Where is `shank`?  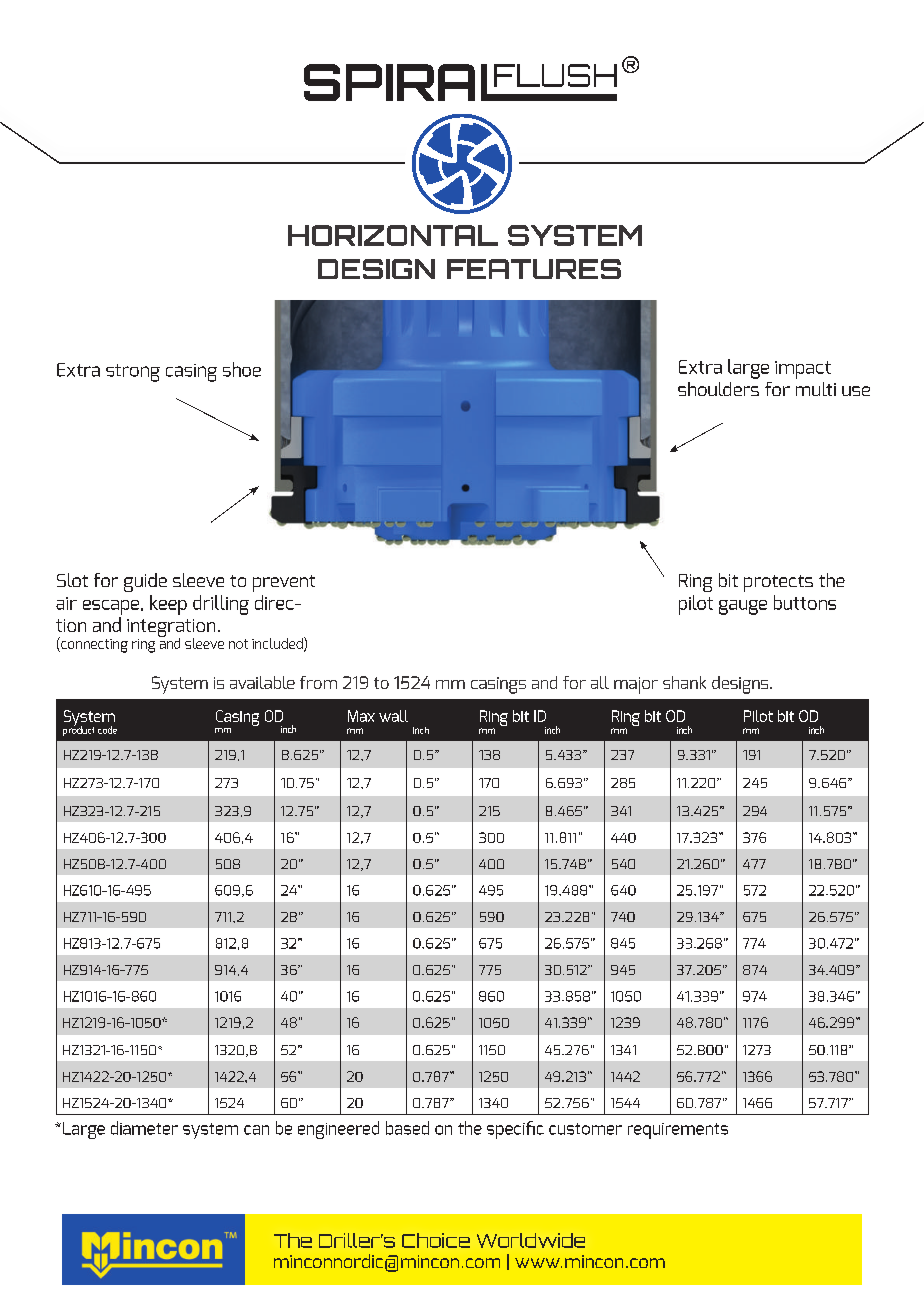
shank is located at coordinates (684, 682).
